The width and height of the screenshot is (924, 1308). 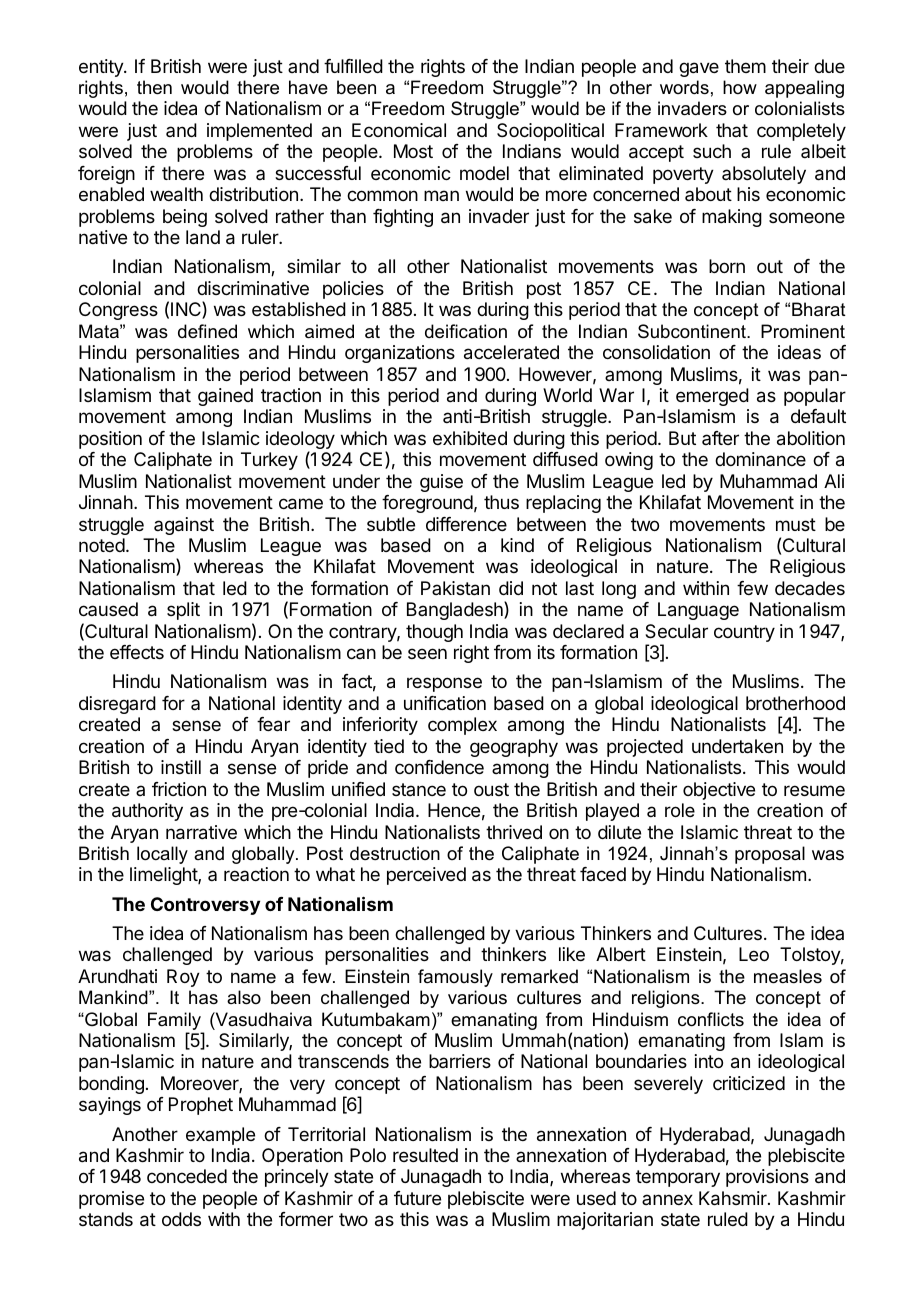 What do you see at coordinates (417, 1198) in the screenshot?
I see `future` at bounding box center [417, 1198].
